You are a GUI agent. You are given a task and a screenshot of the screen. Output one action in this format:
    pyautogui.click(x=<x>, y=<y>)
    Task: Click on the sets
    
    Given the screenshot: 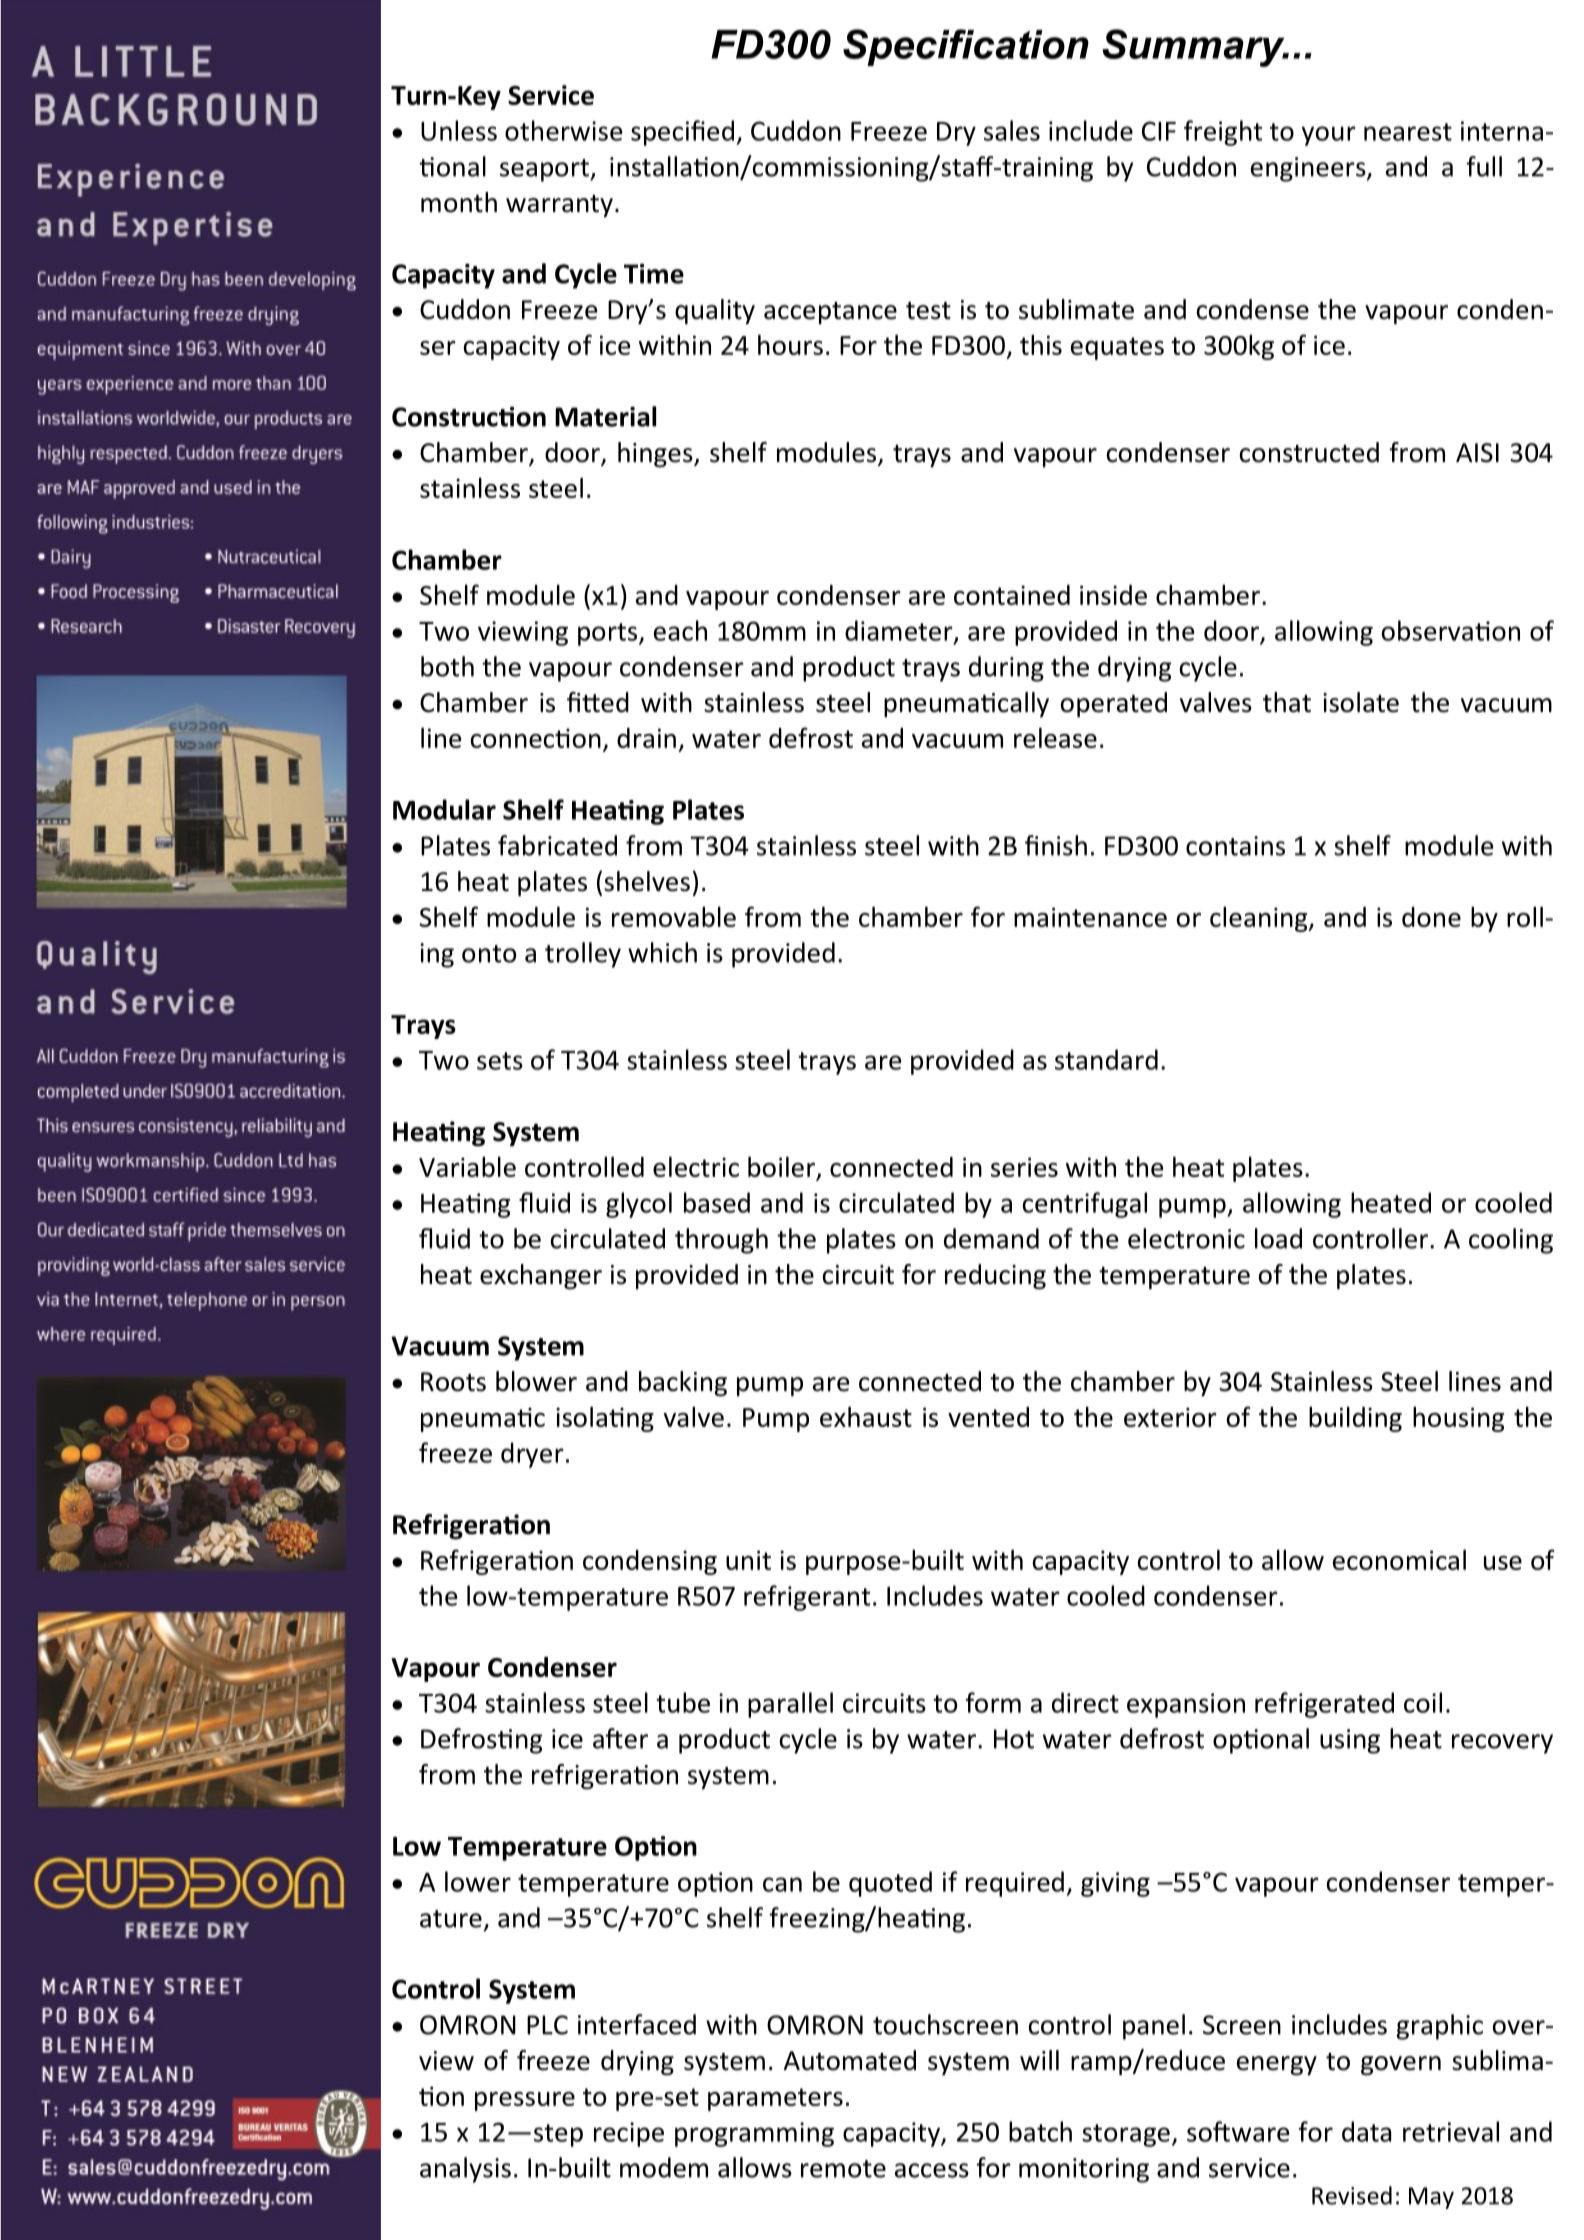 What is the action you would take?
    pyautogui.click(x=500, y=1061)
